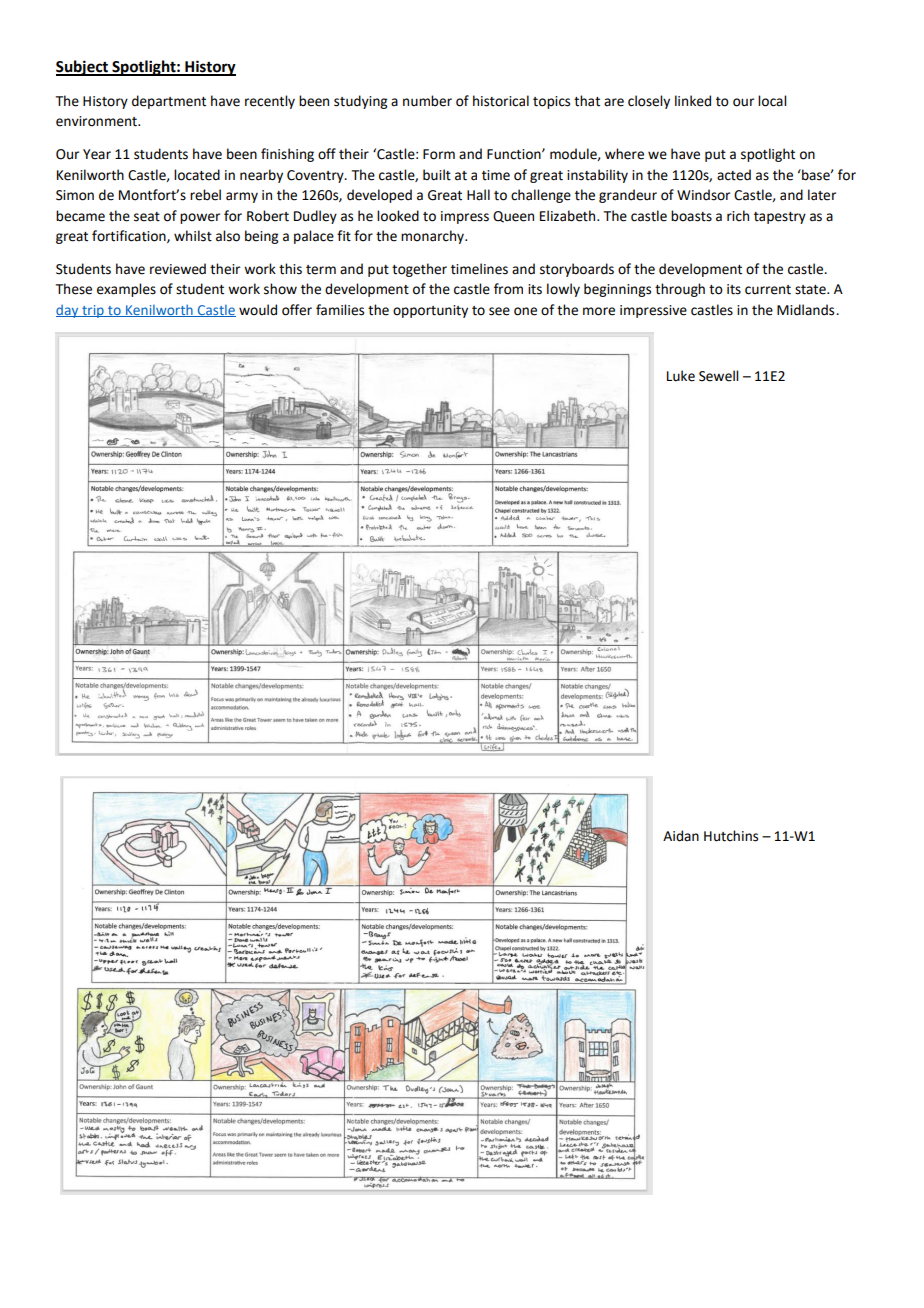 The width and height of the image is (924, 1308). Describe the element at coordinates (93, 311) in the image. I see `trip` at that location.
